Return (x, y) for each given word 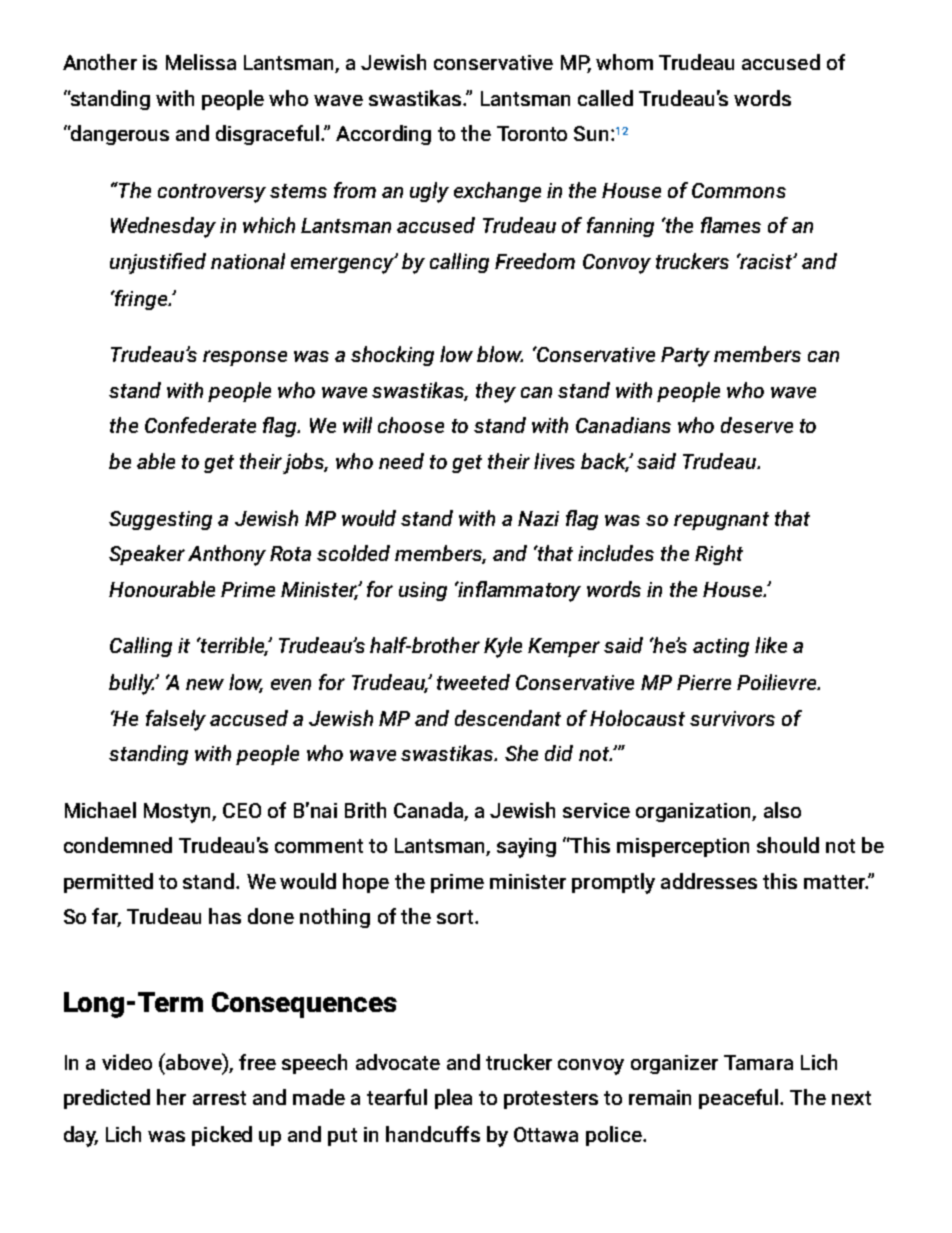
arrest (219, 1098)
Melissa (201, 62)
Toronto (532, 133)
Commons (739, 190)
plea (453, 1099)
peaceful (740, 1099)
